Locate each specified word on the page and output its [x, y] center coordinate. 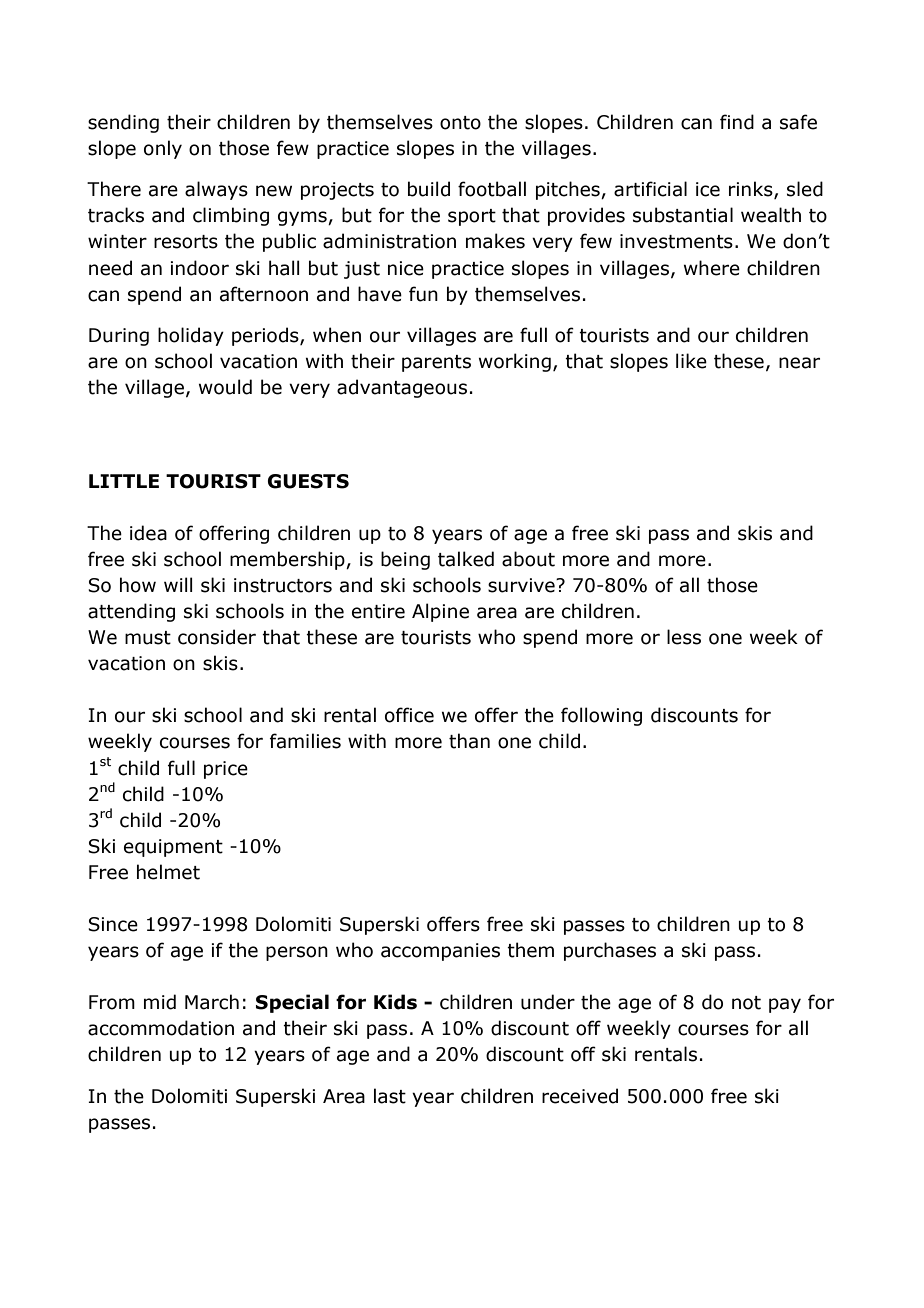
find [737, 122]
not [746, 1003]
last [390, 1096]
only [163, 149]
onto [460, 123]
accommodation [161, 1028]
